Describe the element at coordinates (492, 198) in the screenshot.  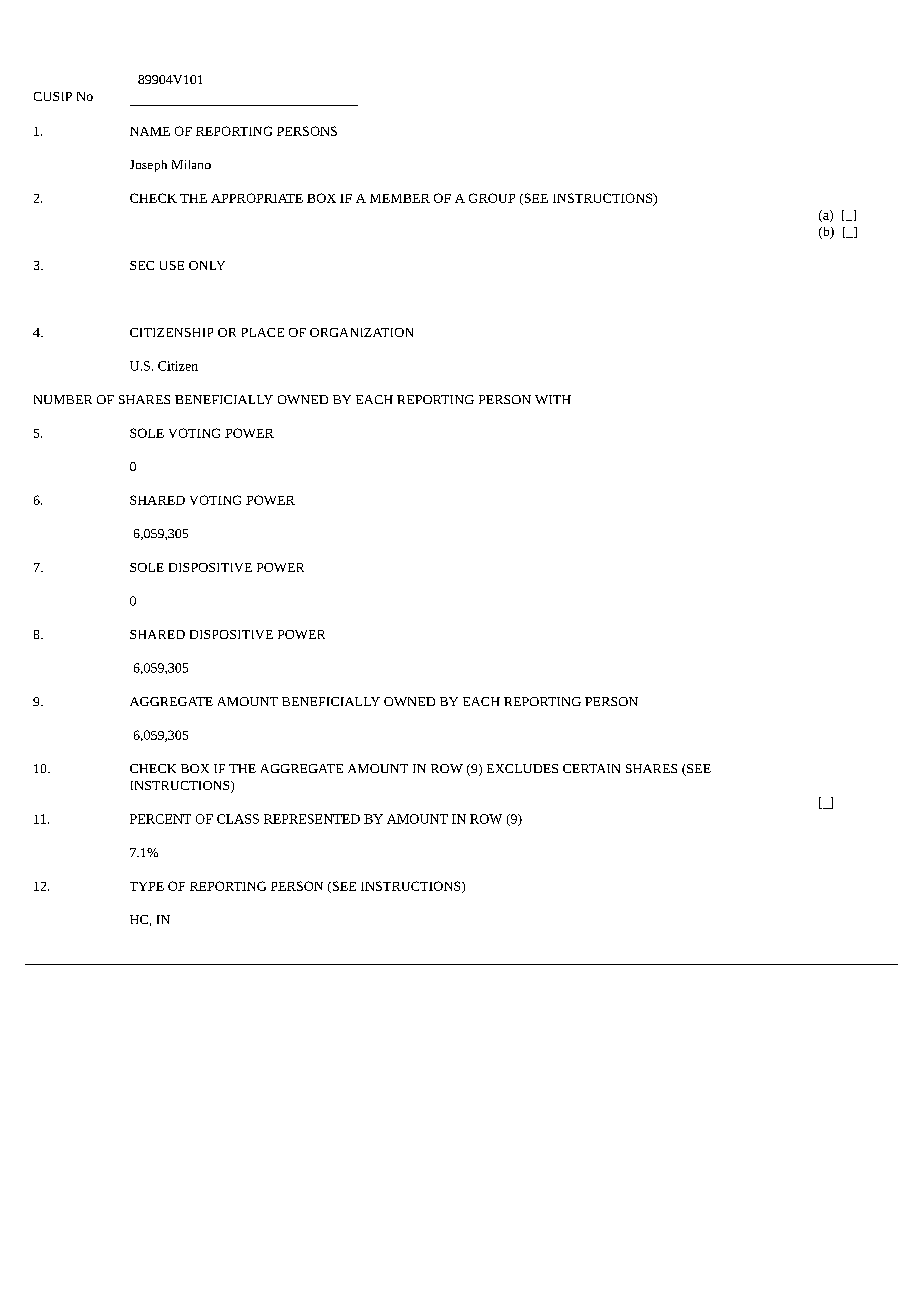
I see `GROUP` at that location.
